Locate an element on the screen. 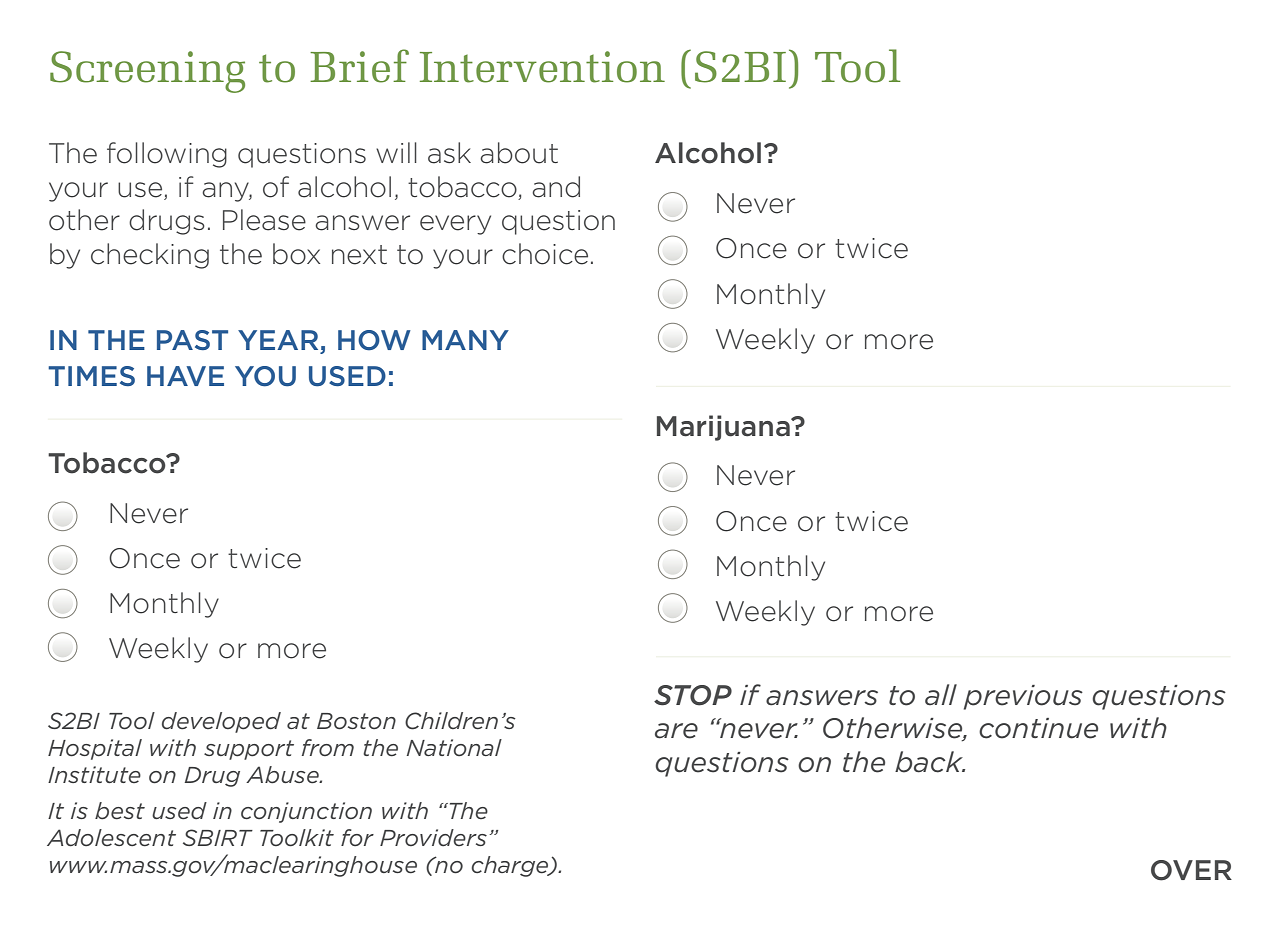 The width and height of the screenshot is (1288, 932). Intervention is located at coordinates (542, 67).
